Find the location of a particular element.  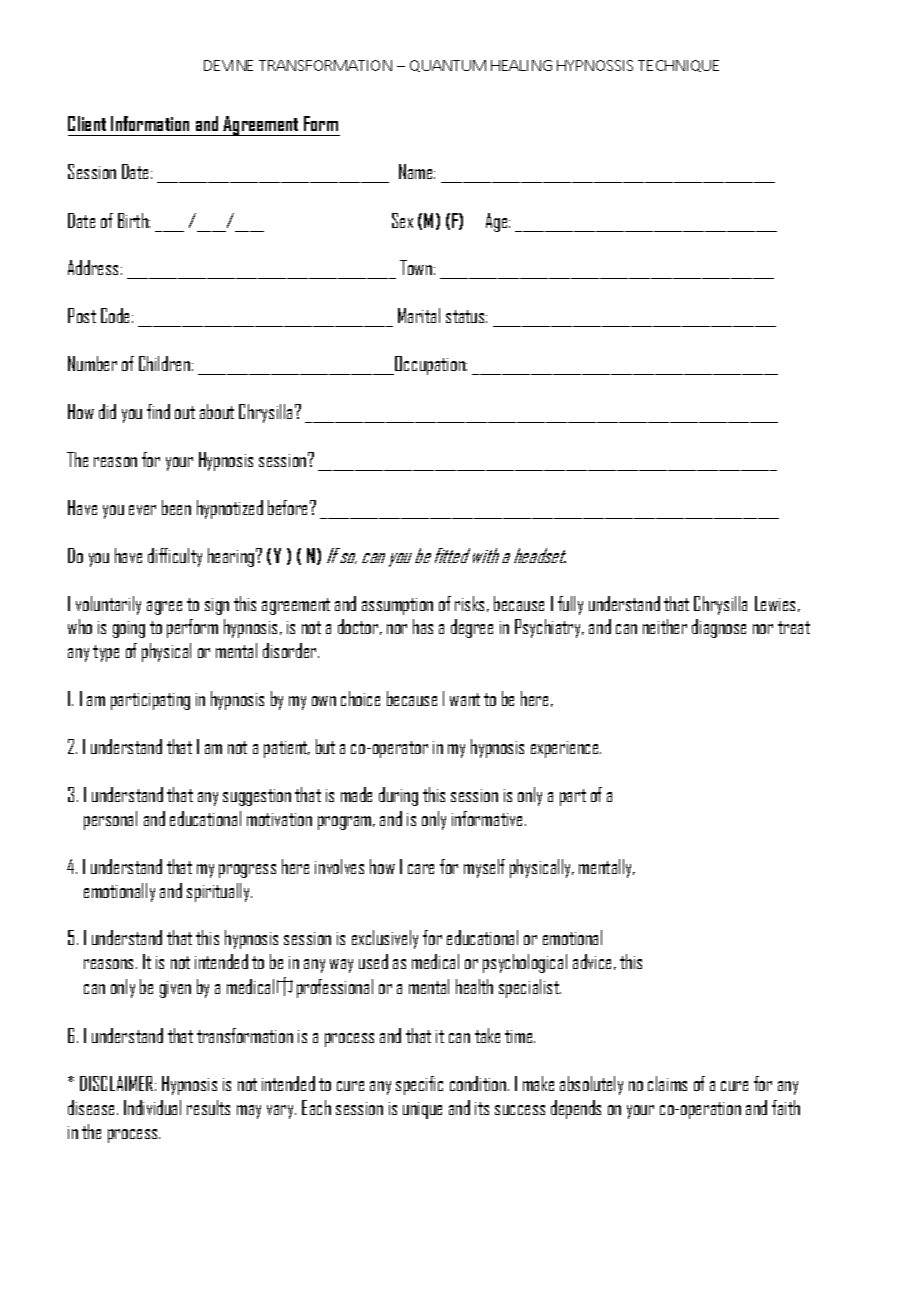

care is located at coordinates (421, 869).
